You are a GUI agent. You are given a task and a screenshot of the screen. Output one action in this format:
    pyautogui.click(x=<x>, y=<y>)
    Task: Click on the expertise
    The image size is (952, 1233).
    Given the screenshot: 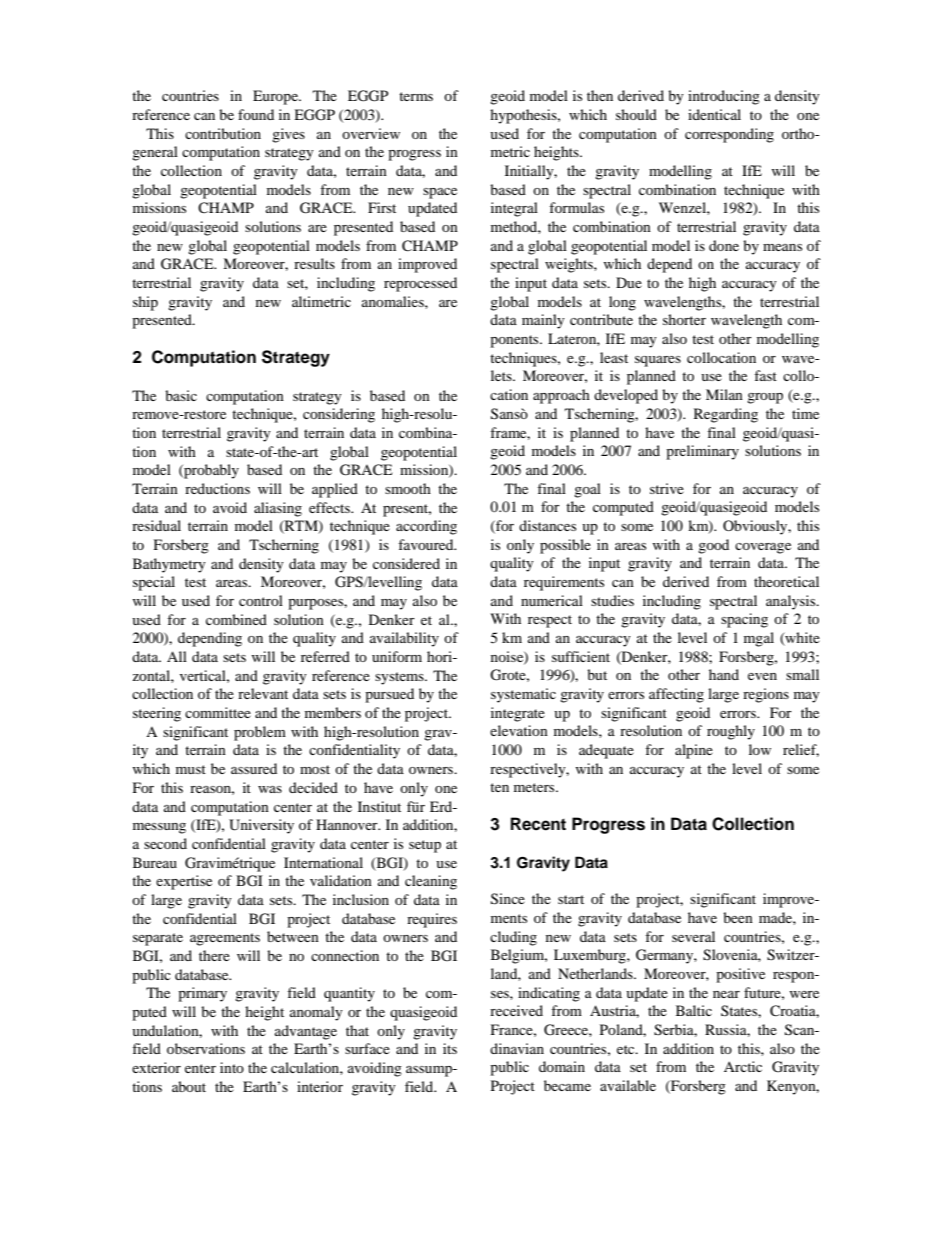 What is the action you would take?
    pyautogui.click(x=184, y=882)
